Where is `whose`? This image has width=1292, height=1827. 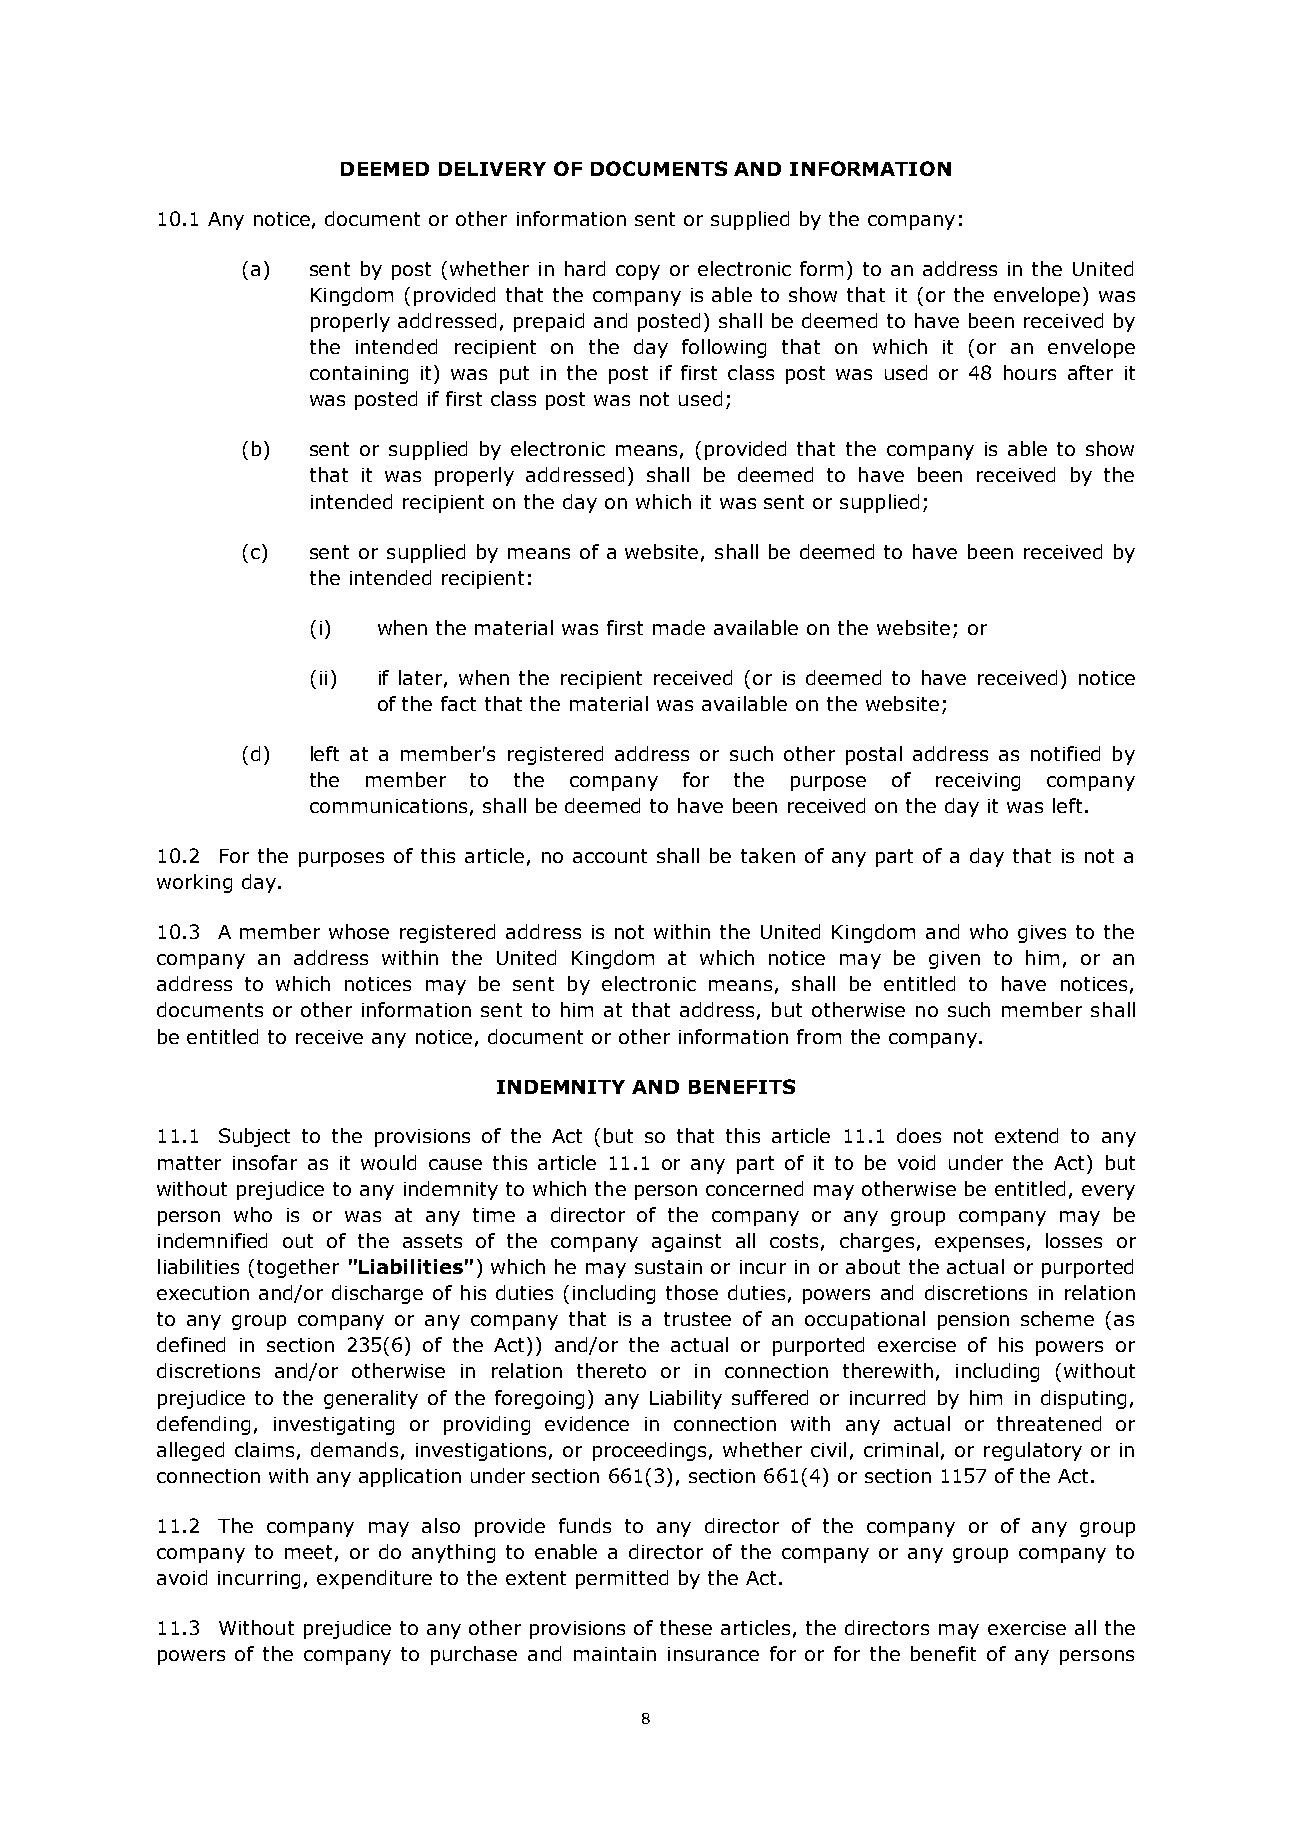 whose is located at coordinates (359, 931).
